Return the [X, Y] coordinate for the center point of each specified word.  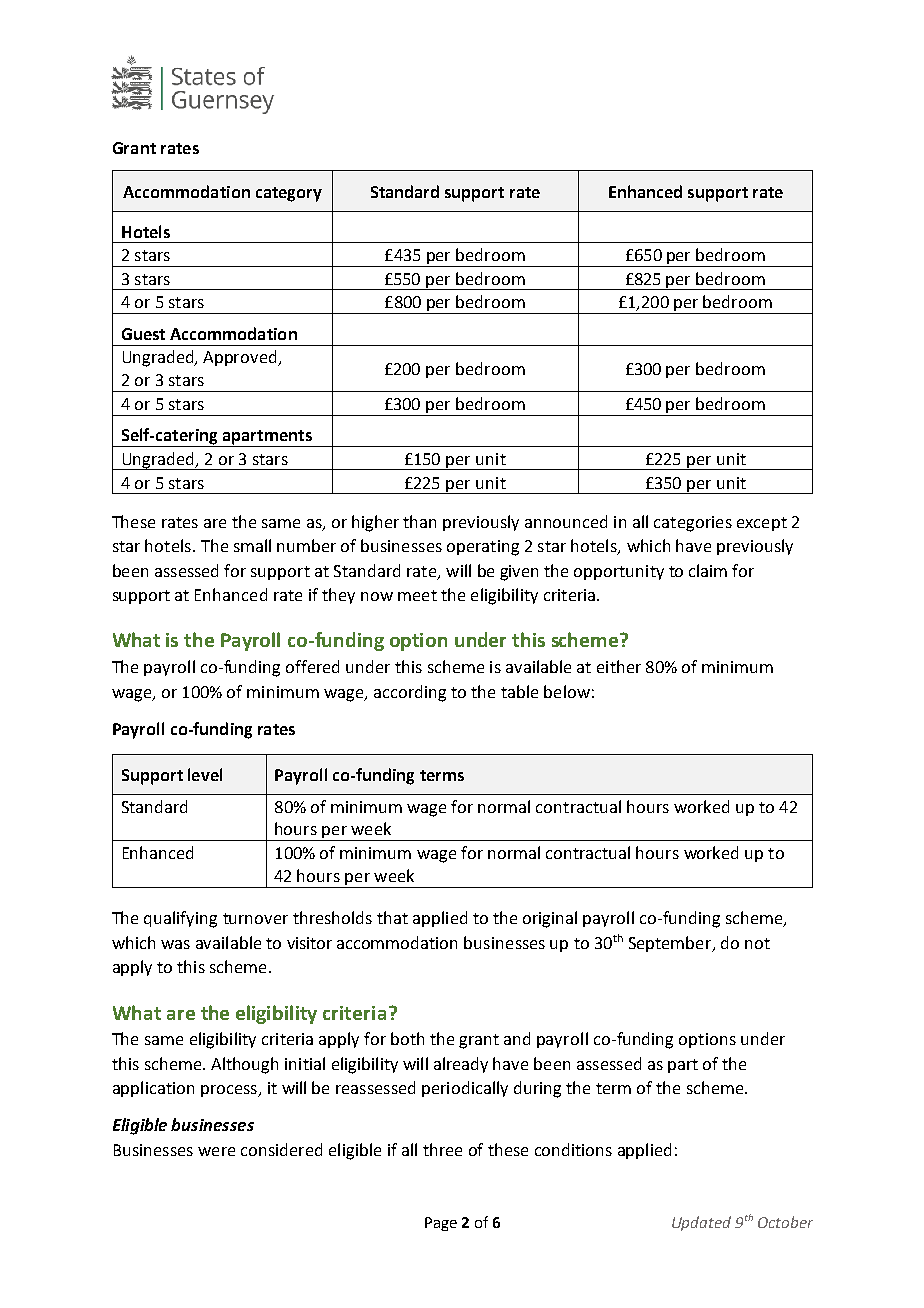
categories [693, 524]
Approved [241, 358]
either [619, 666]
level [205, 774]
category [289, 194]
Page [441, 1224]
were [216, 1151]
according [410, 693]
